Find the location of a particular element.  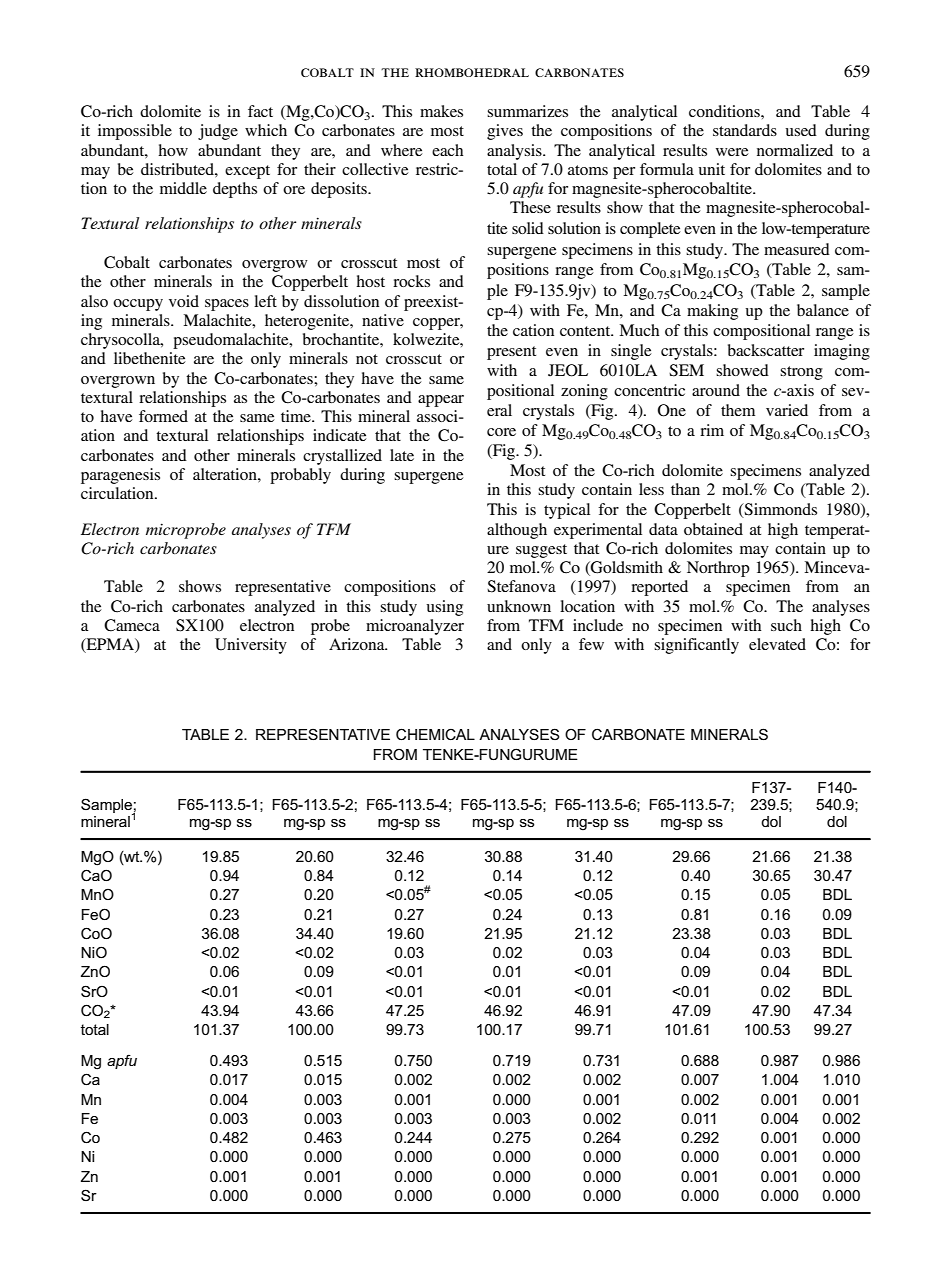

judge is located at coordinates (218, 132).
